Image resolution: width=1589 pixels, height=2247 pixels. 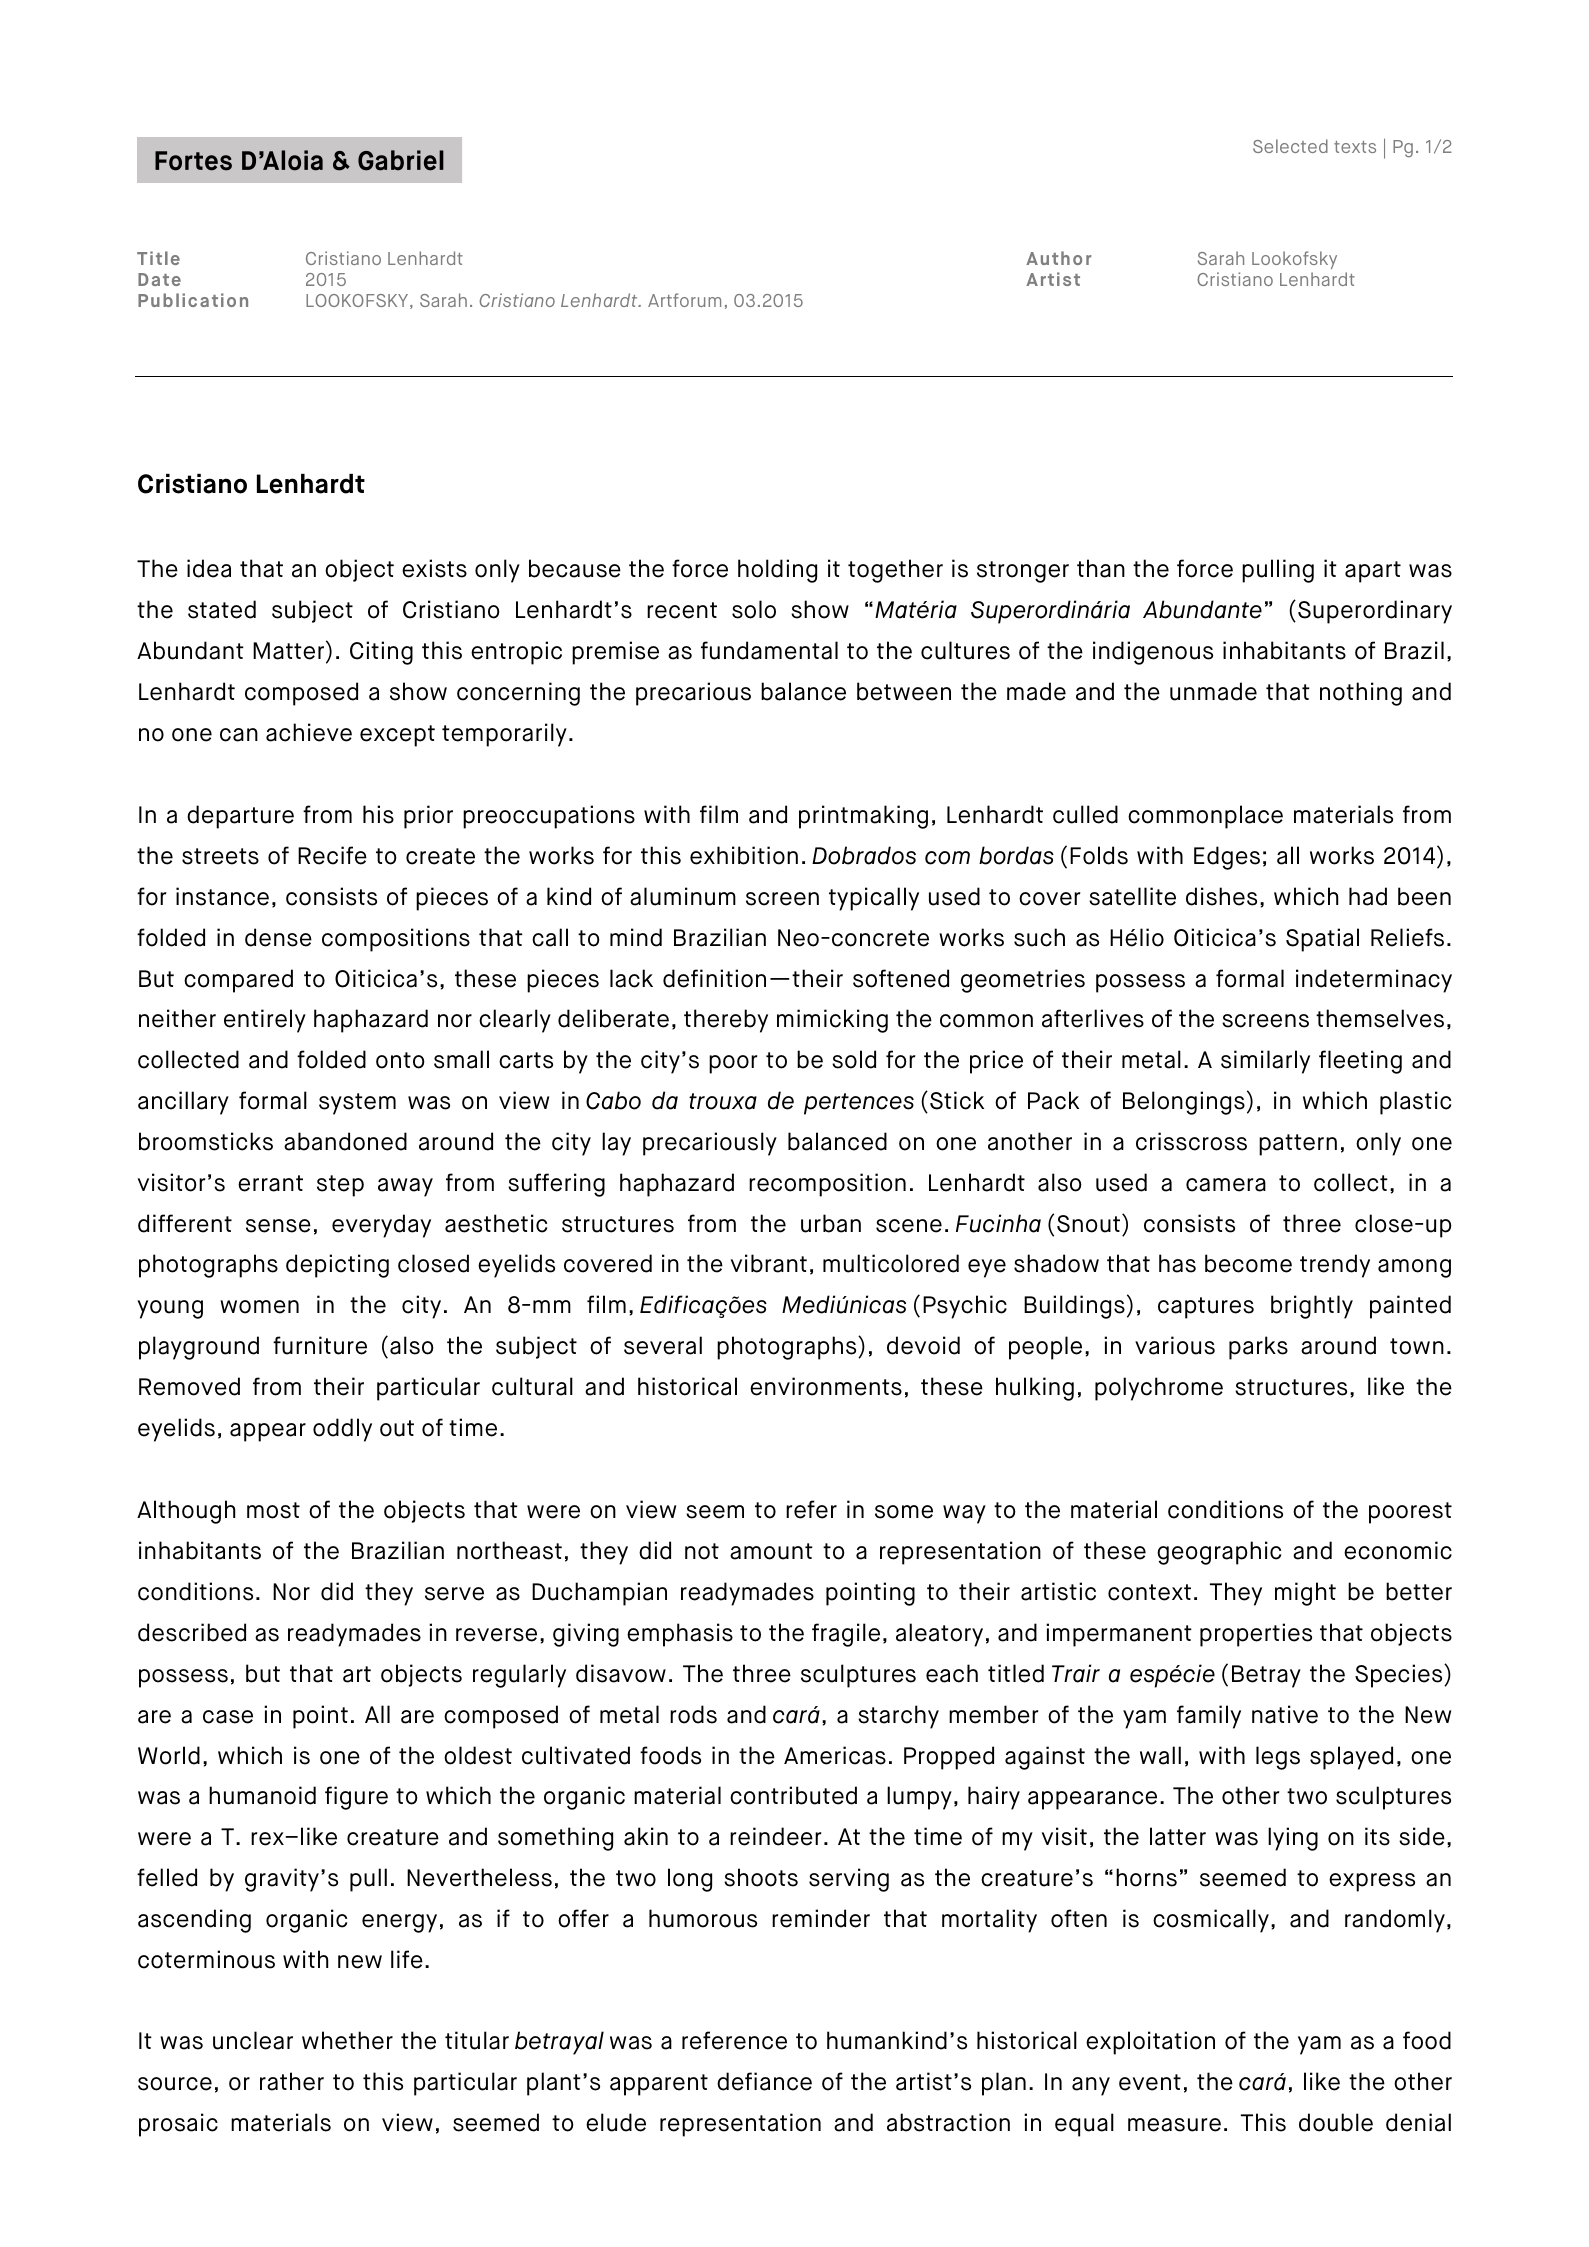 I want to click on defiance, so click(x=764, y=2081).
